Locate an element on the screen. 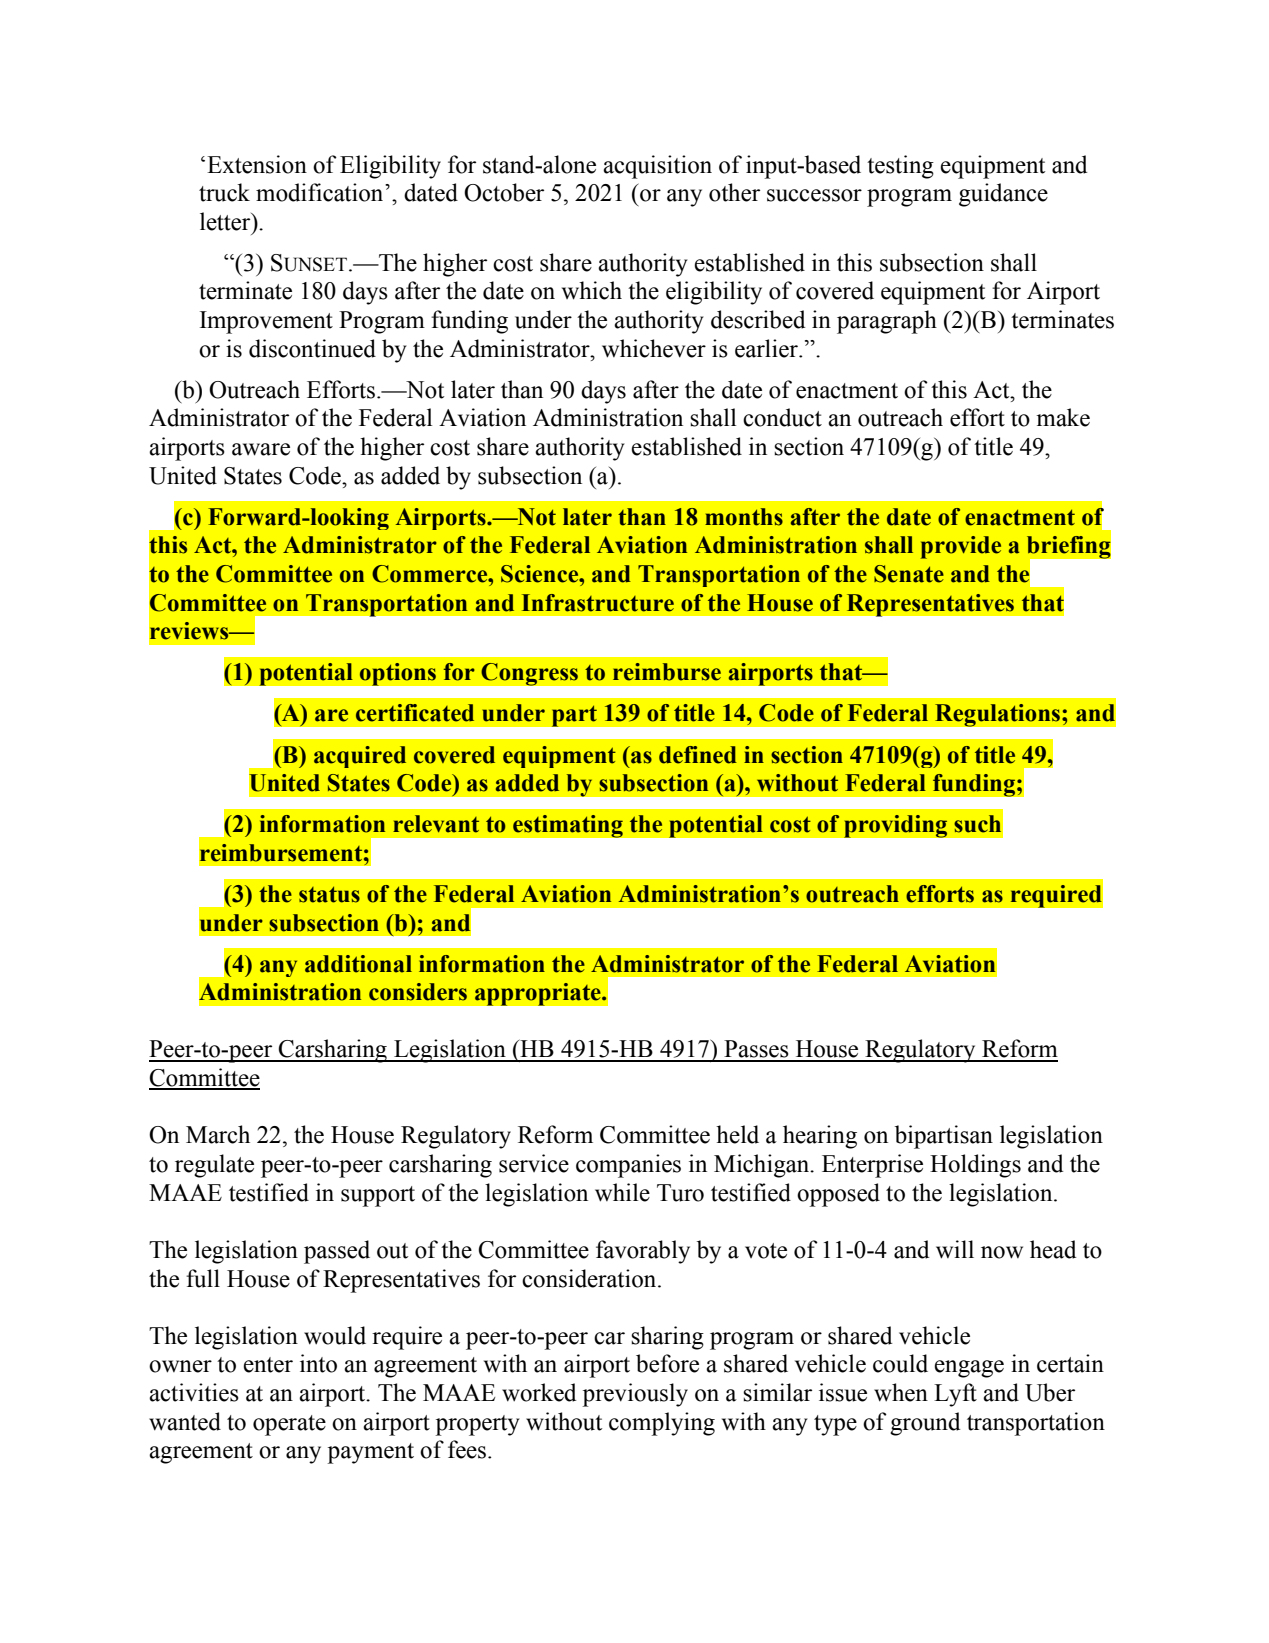 This screenshot has height=1643, width=1269. Holdings is located at coordinates (975, 1166).
